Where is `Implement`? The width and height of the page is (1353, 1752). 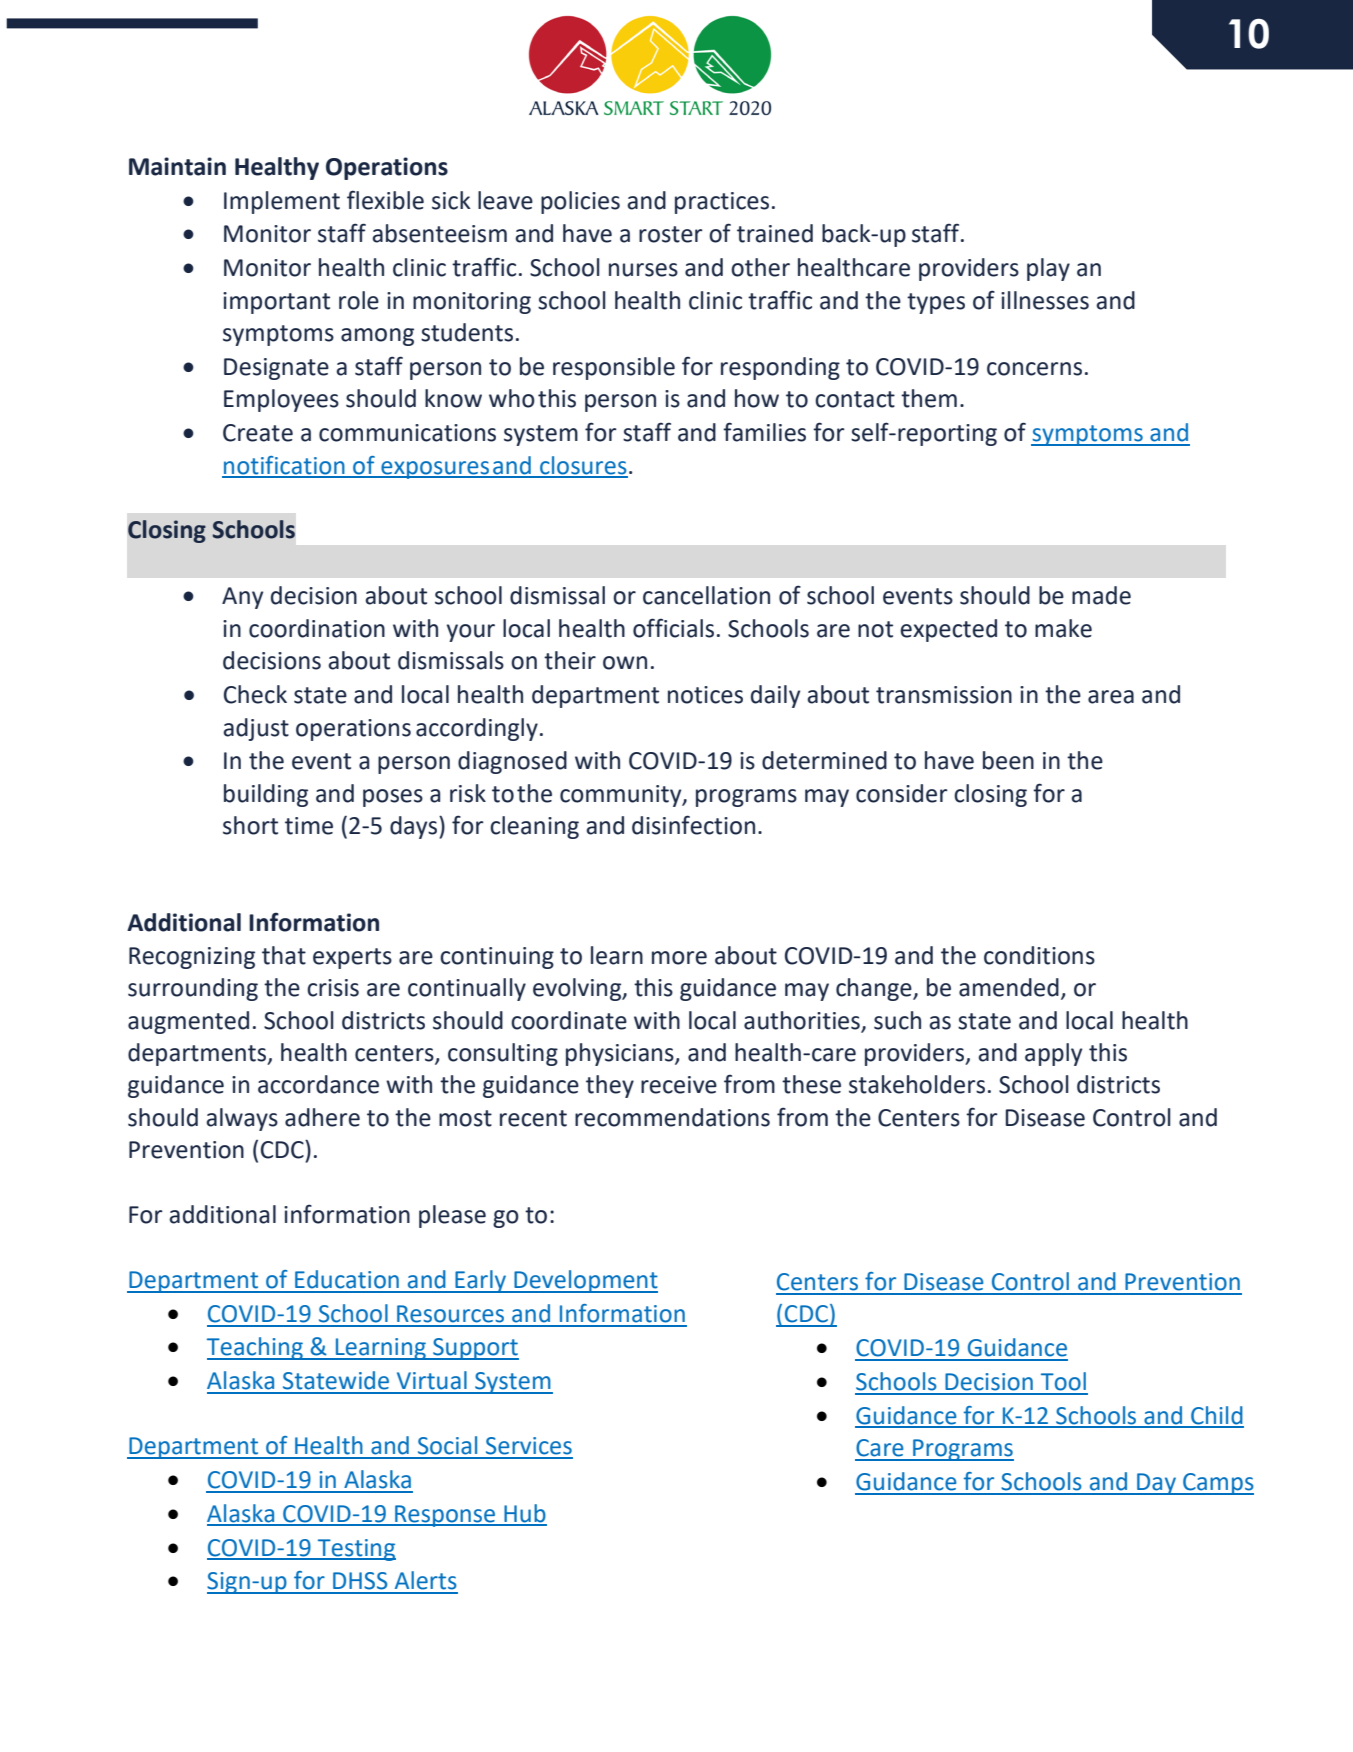 Implement is located at coordinates (282, 202).
